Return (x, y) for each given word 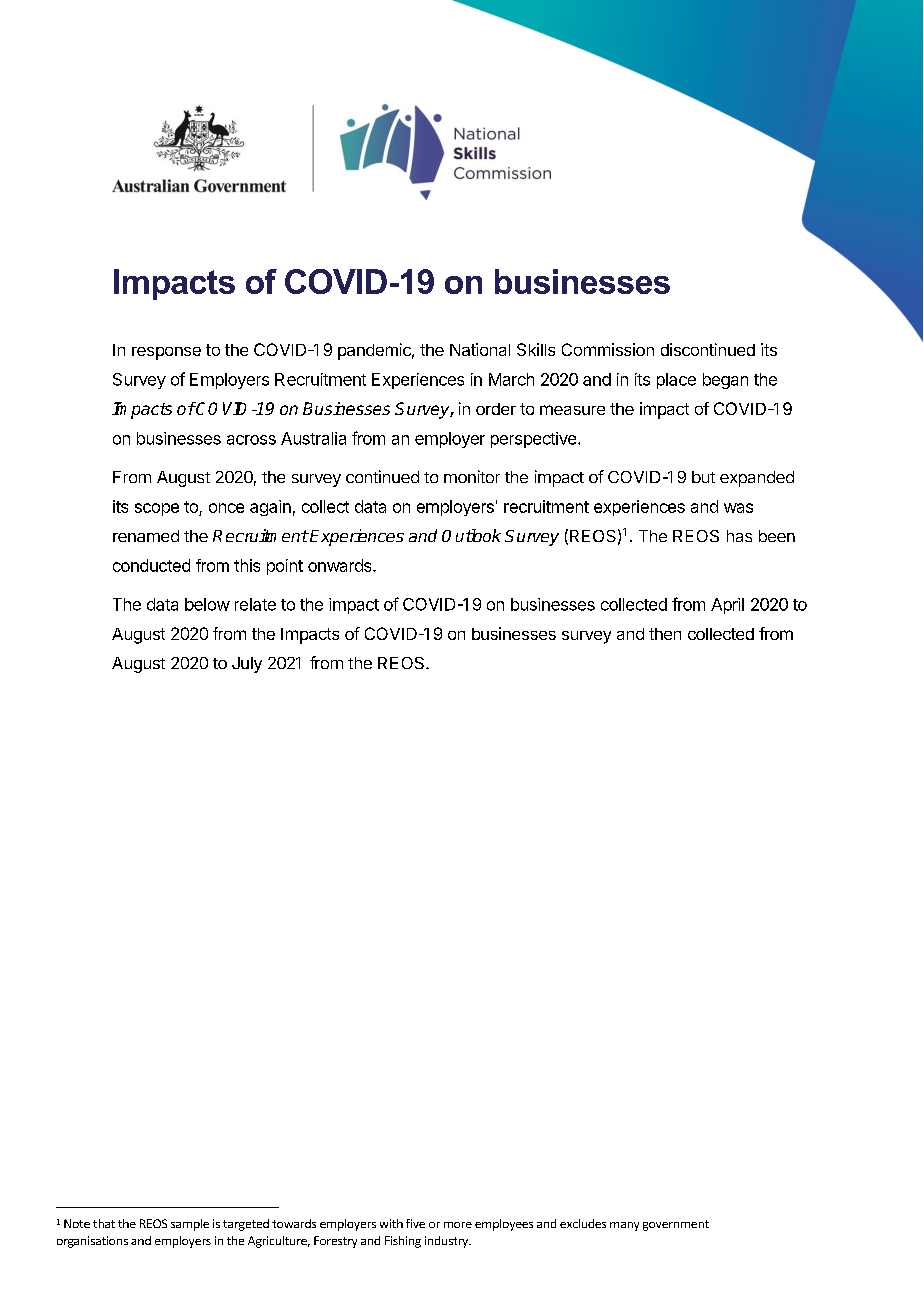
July (247, 665)
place (676, 381)
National (480, 349)
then (665, 634)
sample (190, 1225)
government (676, 1225)
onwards (341, 565)
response (166, 353)
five (415, 1223)
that (104, 1223)
